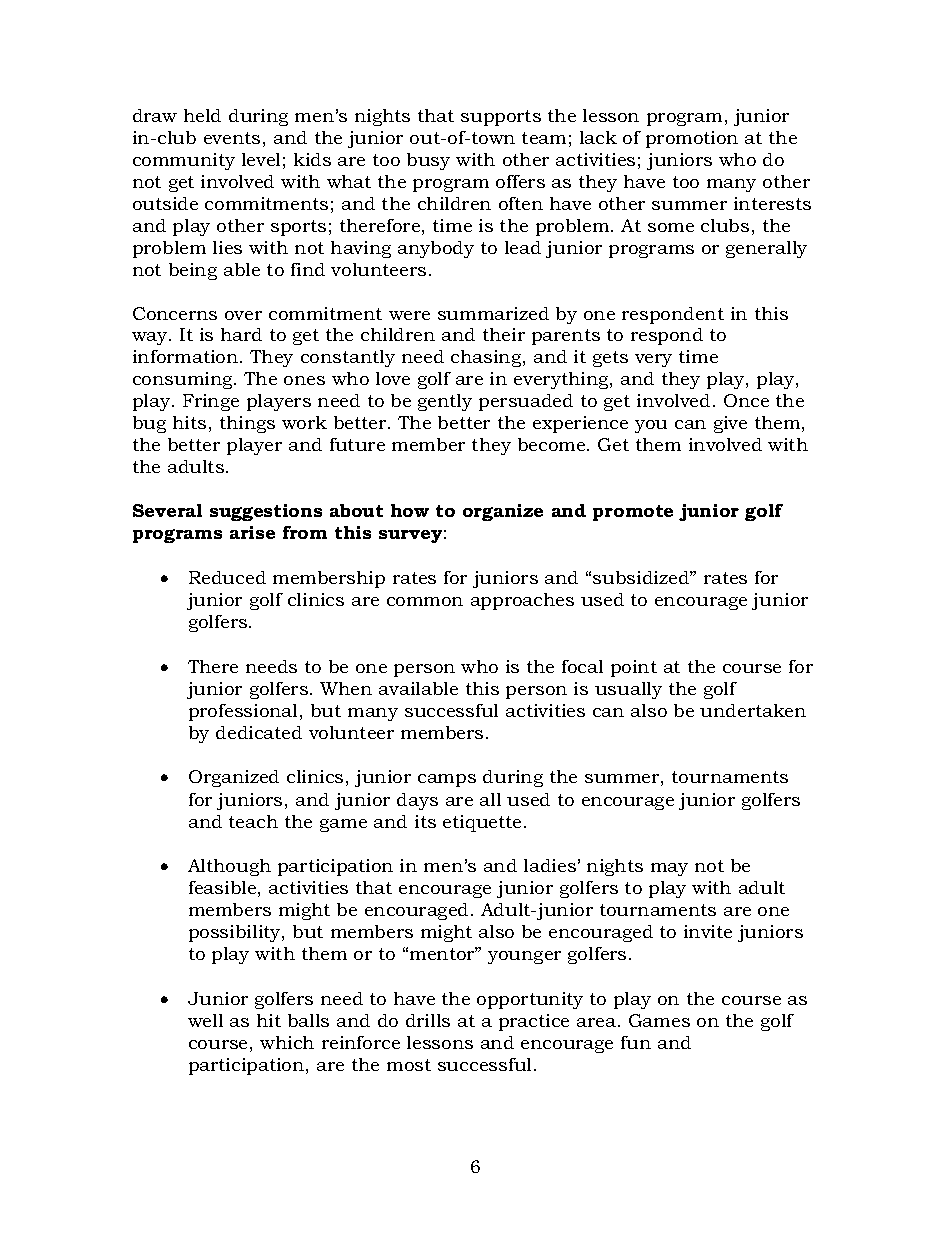  I want to click on drills, so click(428, 1020).
